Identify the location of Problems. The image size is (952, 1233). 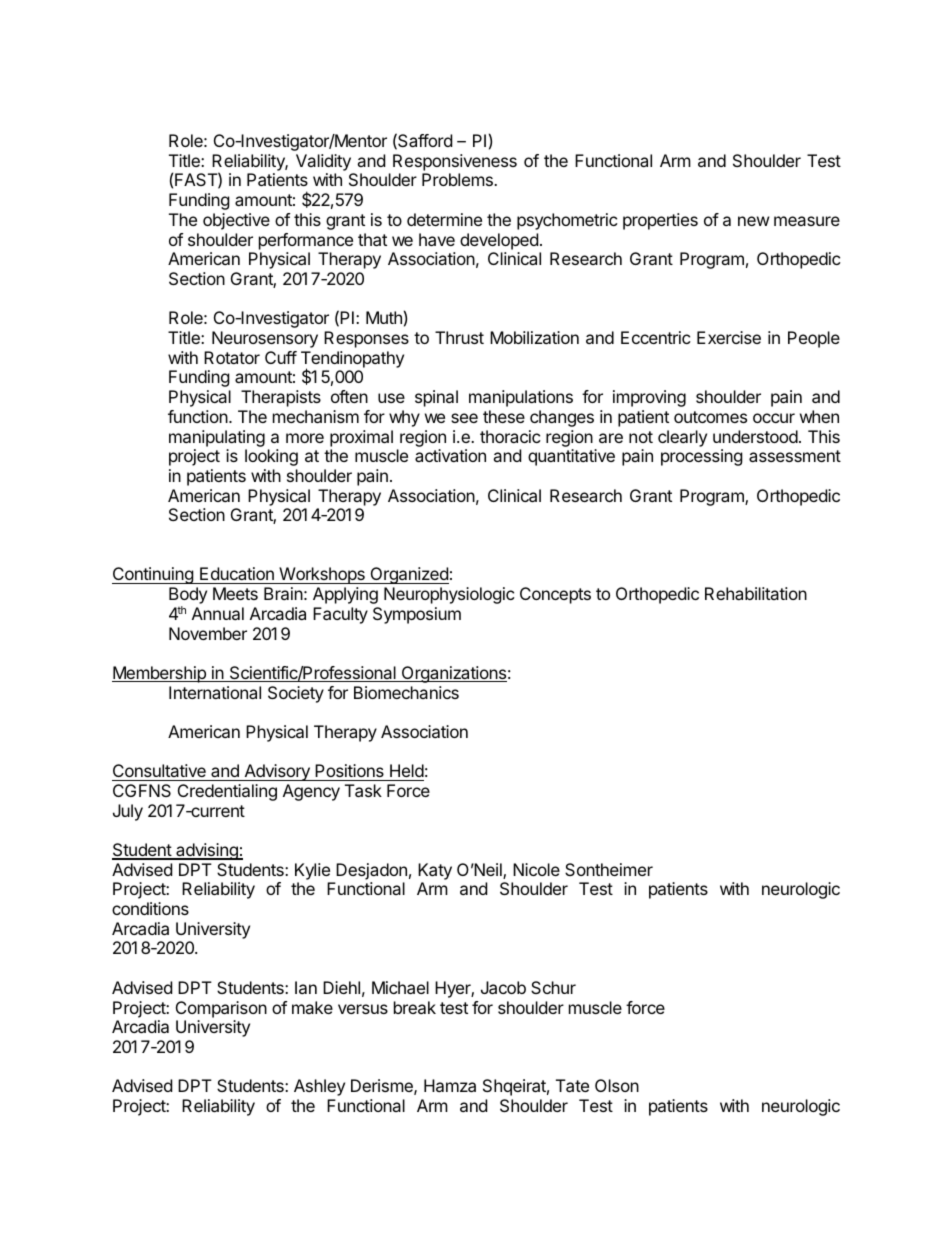
(458, 179).
